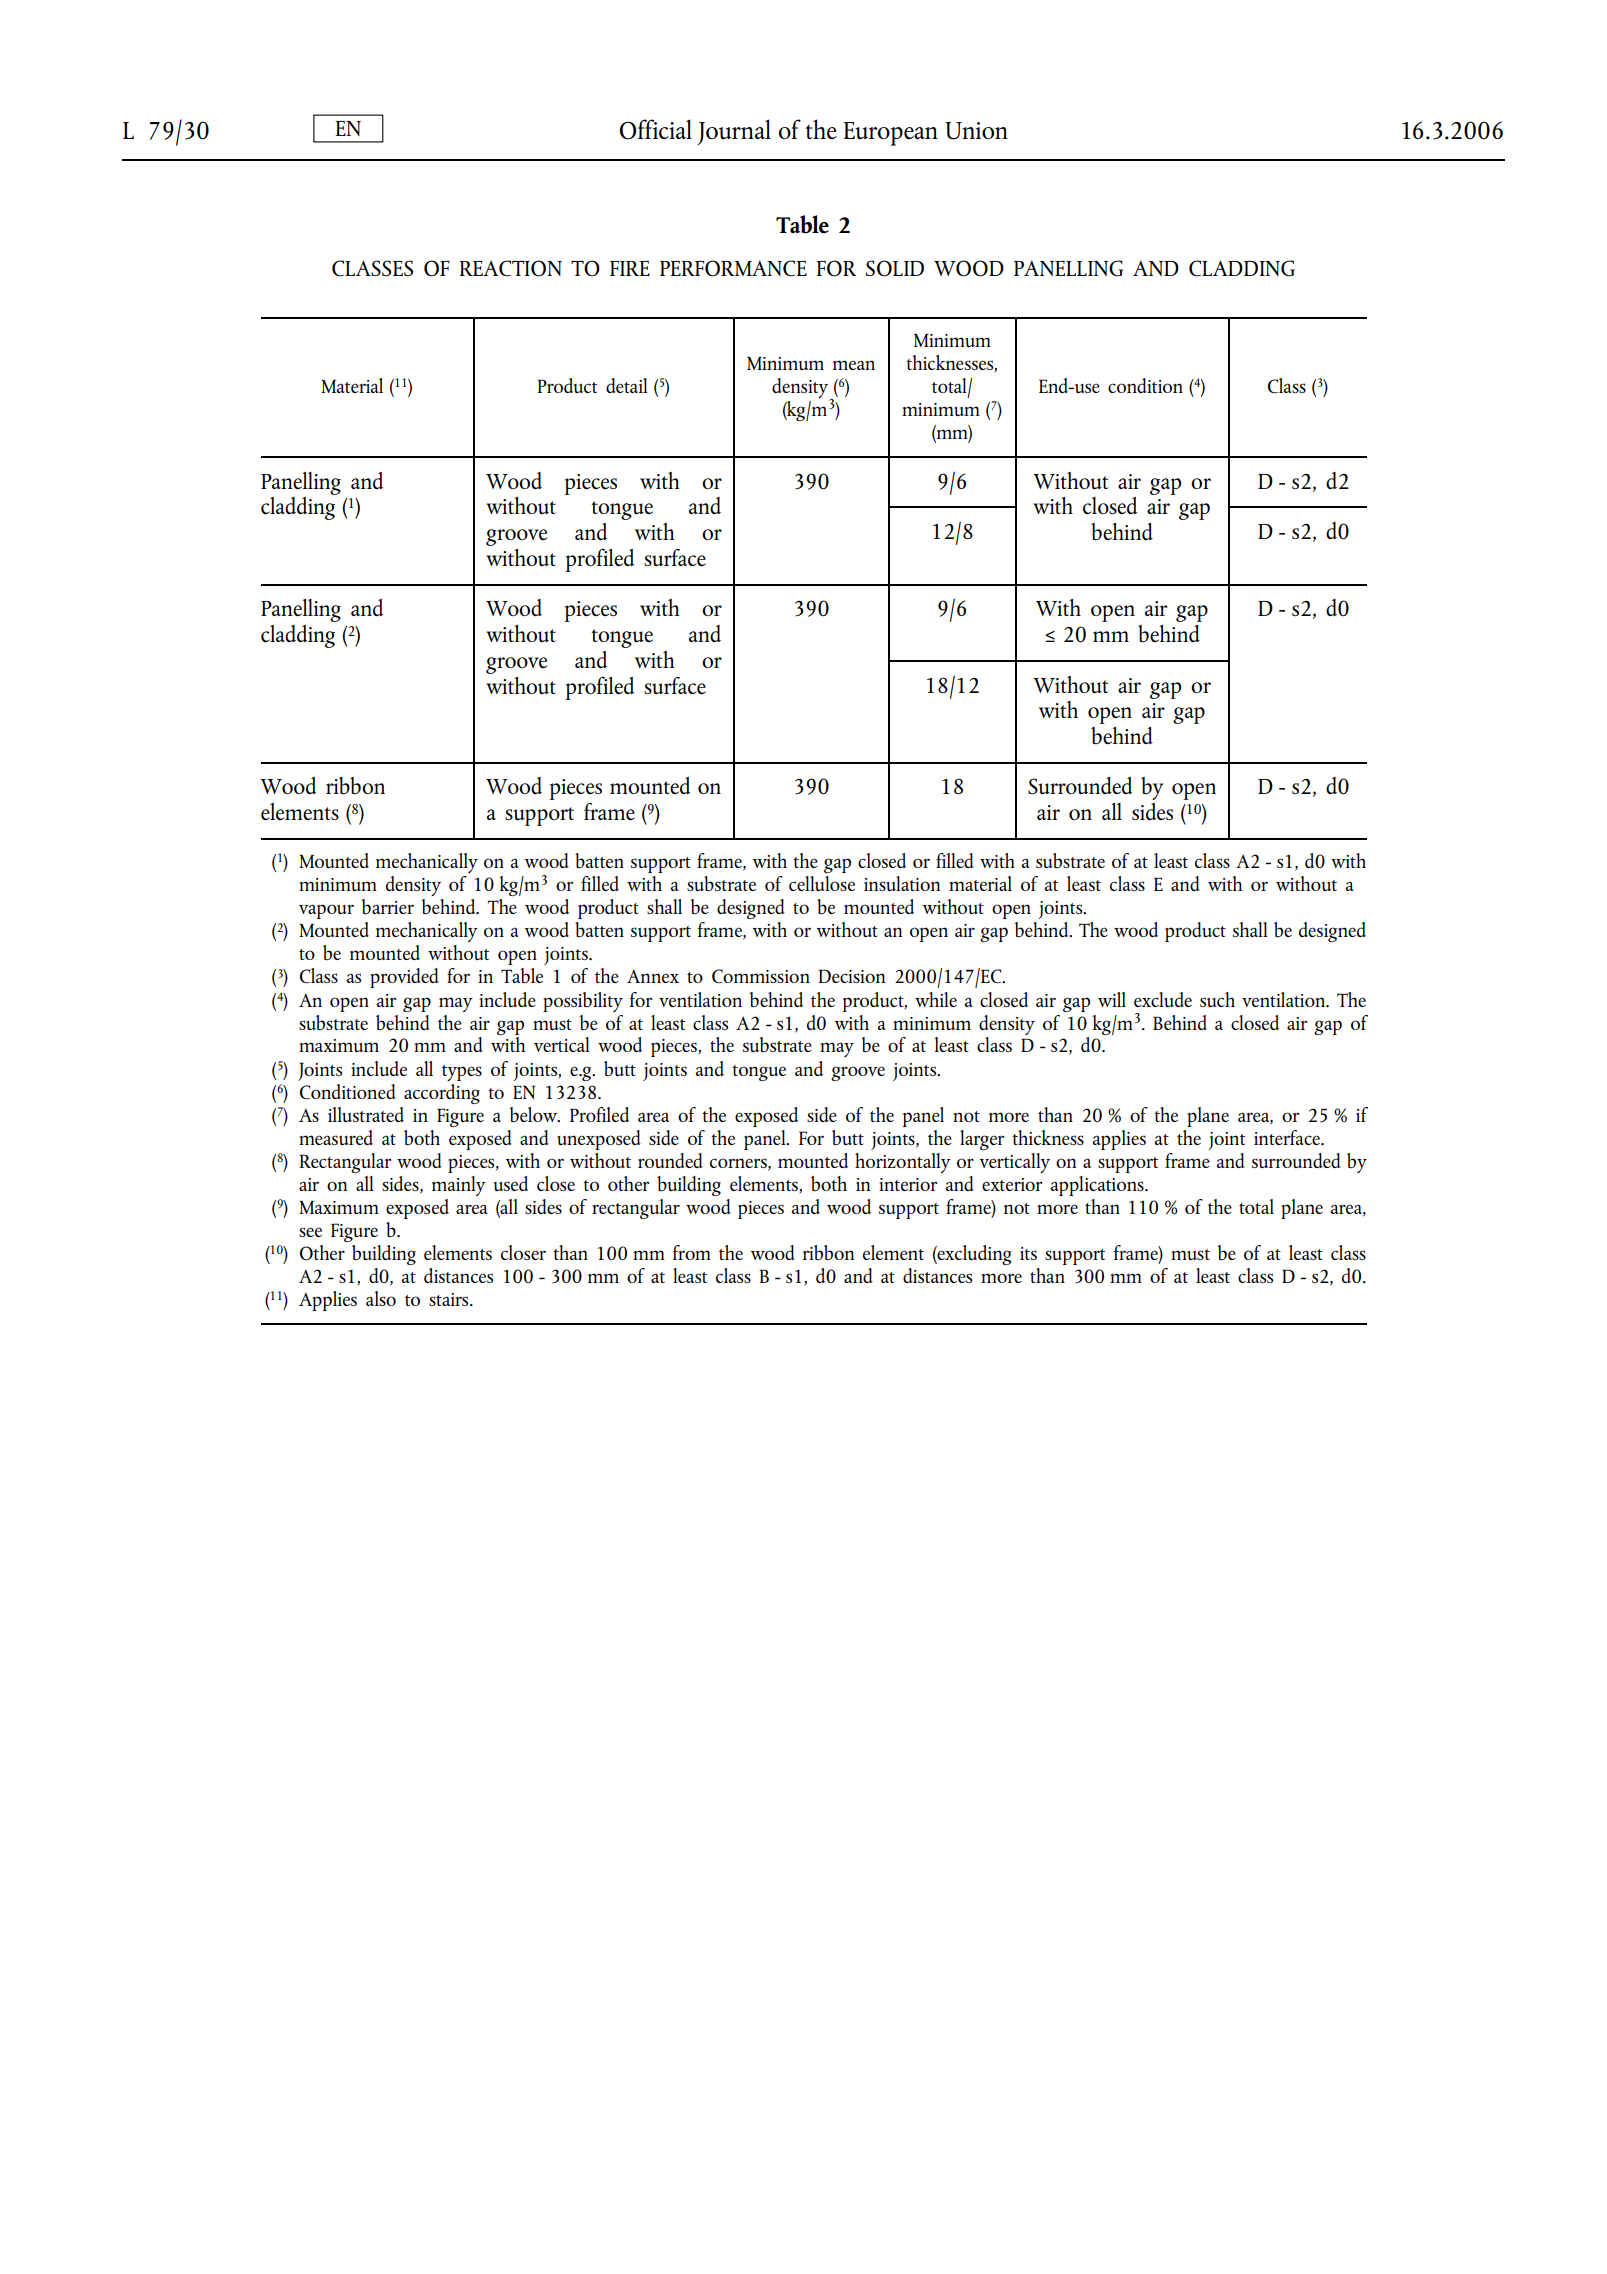  Describe the element at coordinates (1217, 999) in the screenshot. I see `such` at that location.
